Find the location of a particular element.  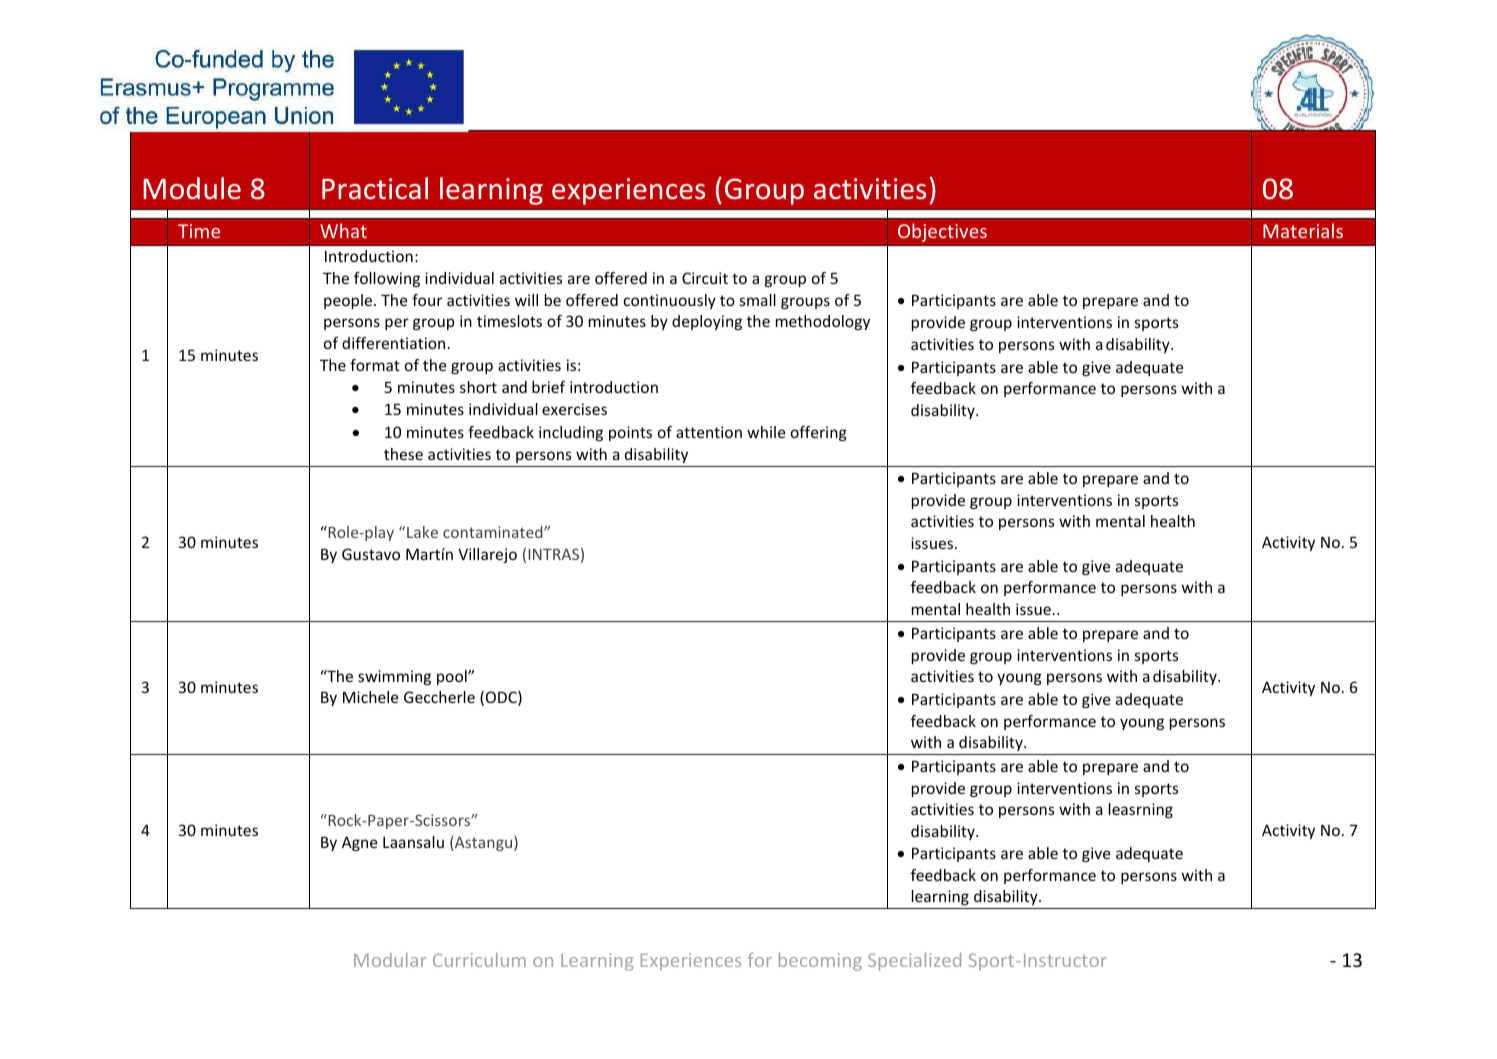

Circuit is located at coordinates (705, 278).
